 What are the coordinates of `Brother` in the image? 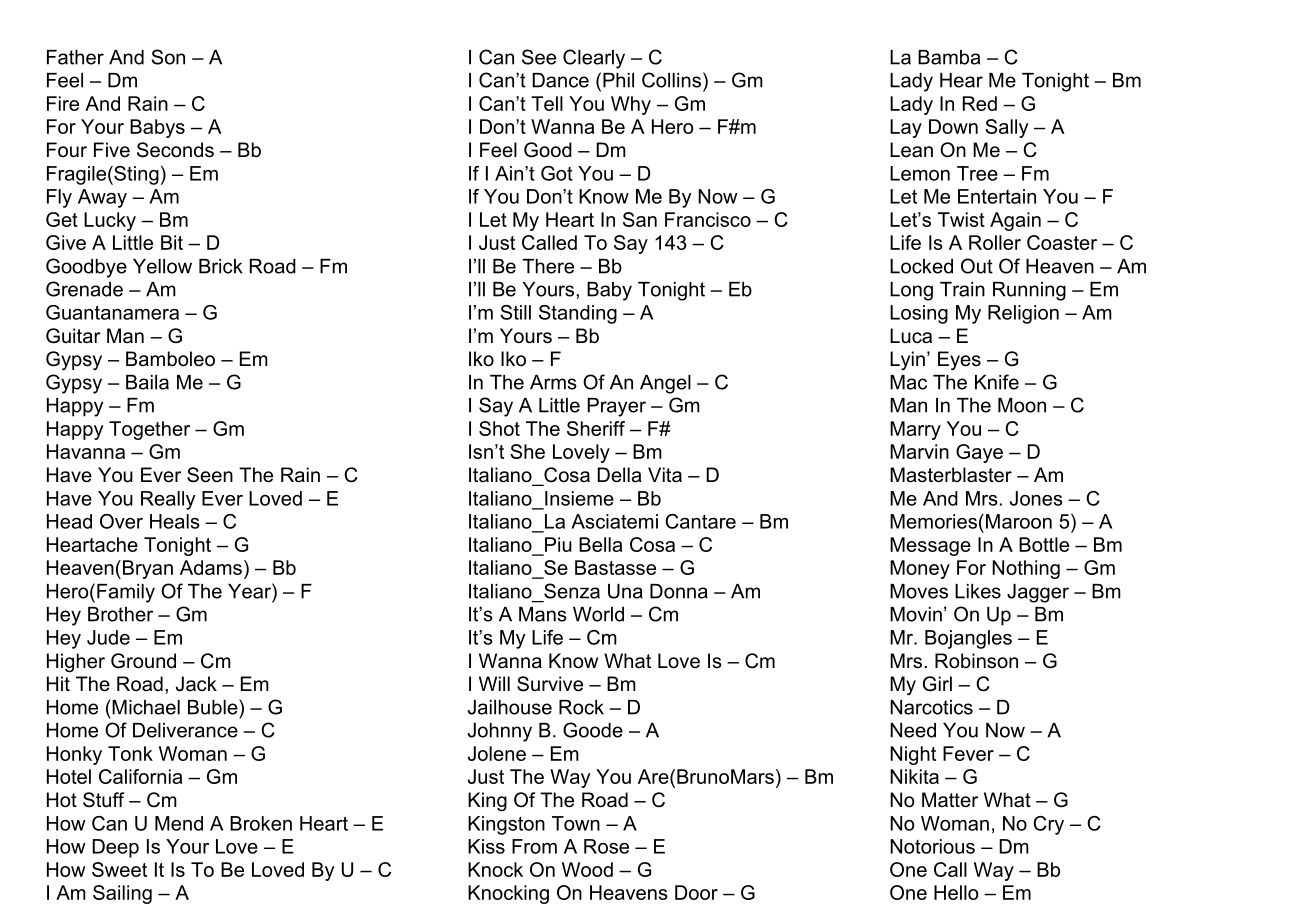 It's located at (120, 614).
